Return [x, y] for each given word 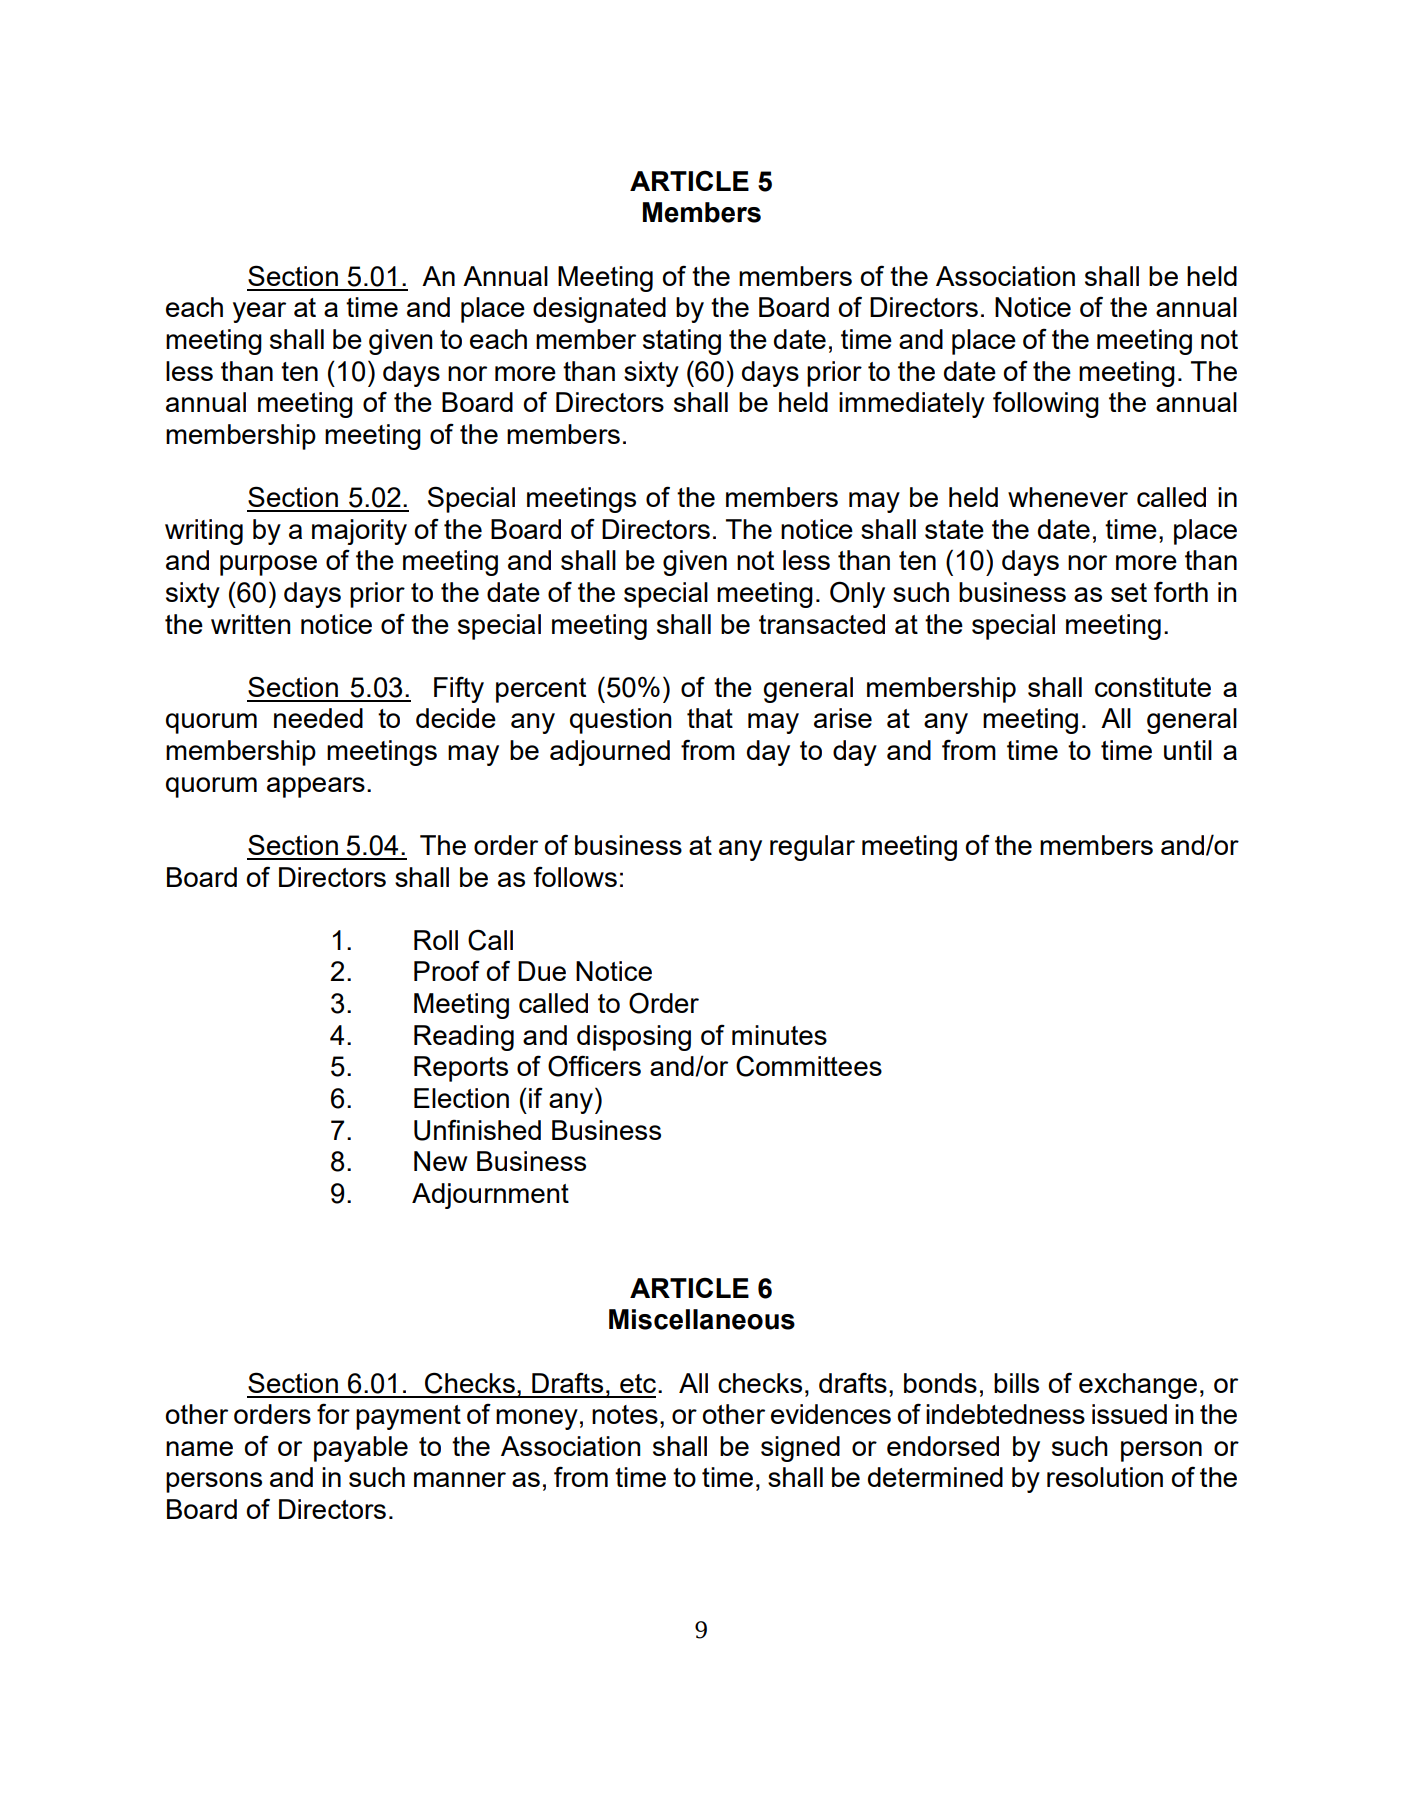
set [1129, 592]
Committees [809, 1066]
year [259, 312]
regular [812, 848]
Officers [594, 1066]
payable [361, 1449]
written [250, 624]
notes [625, 1414]
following [1046, 404]
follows [575, 876]
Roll [436, 940]
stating [682, 342]
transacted [822, 624]
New [440, 1161]
